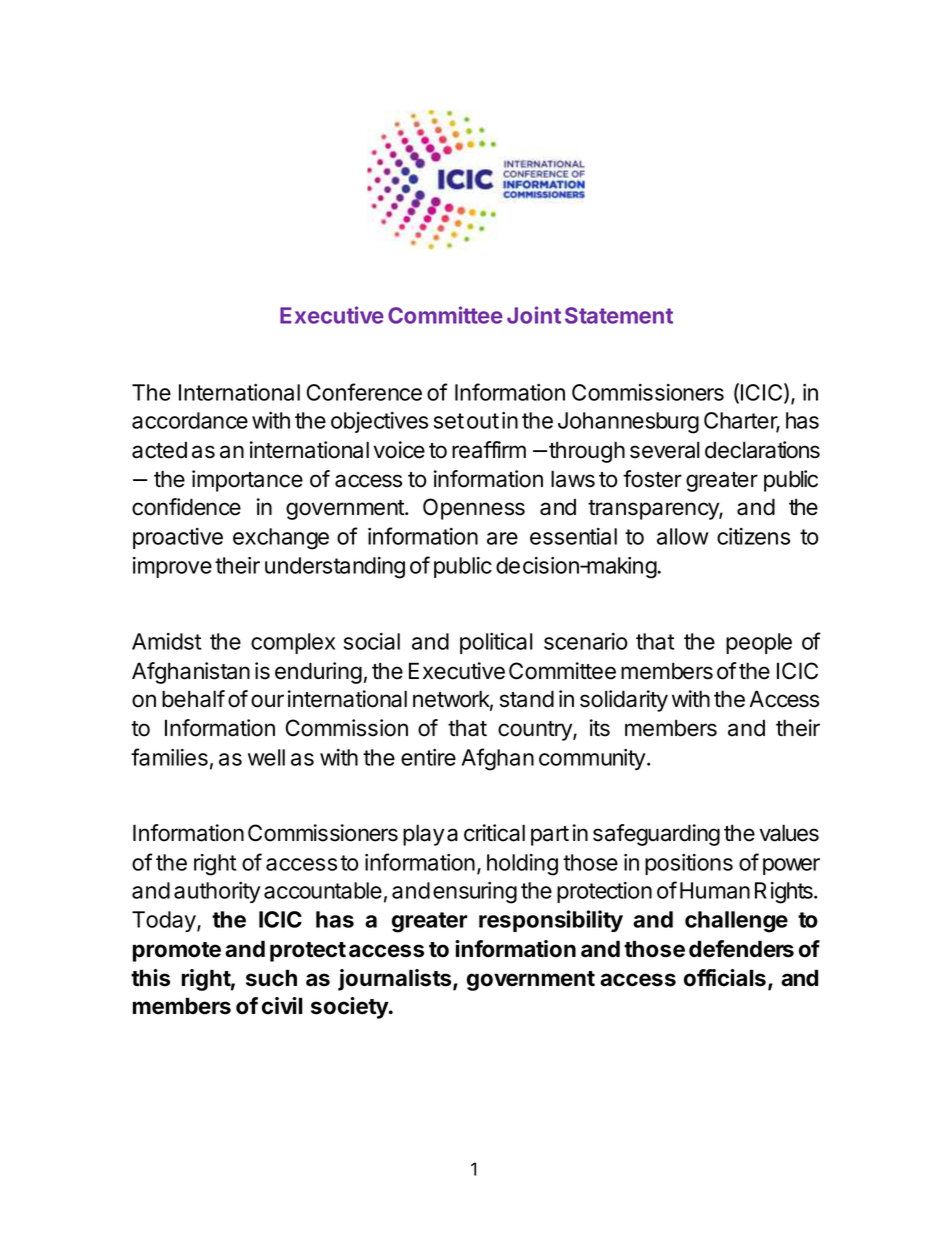 Image resolution: width=952 pixels, height=1233 pixels. What do you see at coordinates (190, 420) in the document?
I see `accordance` at bounding box center [190, 420].
